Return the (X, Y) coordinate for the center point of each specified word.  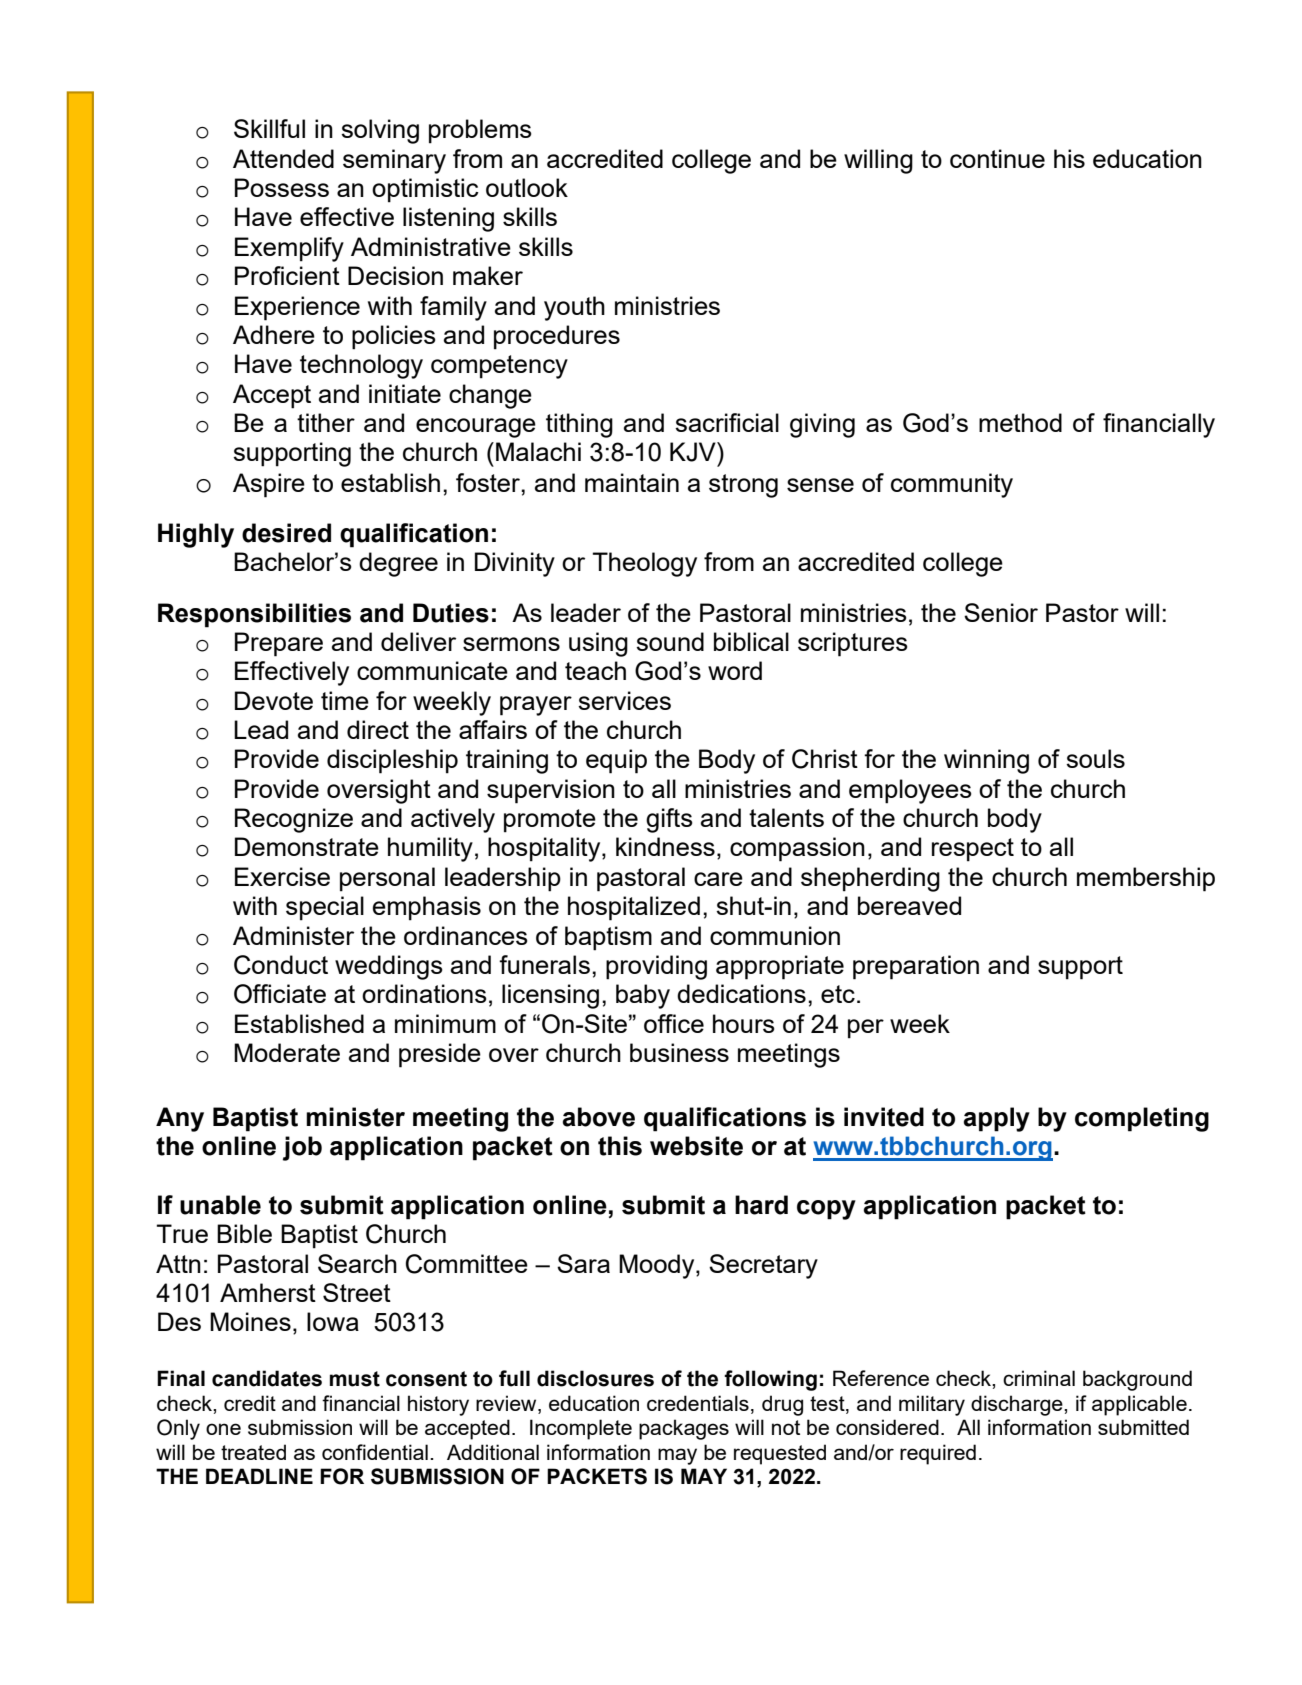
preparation (916, 967)
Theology (644, 564)
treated (253, 1452)
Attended (283, 158)
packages (684, 1429)
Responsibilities (254, 615)
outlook (527, 187)
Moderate (287, 1052)
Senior (1001, 612)
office (674, 1023)
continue (997, 158)
